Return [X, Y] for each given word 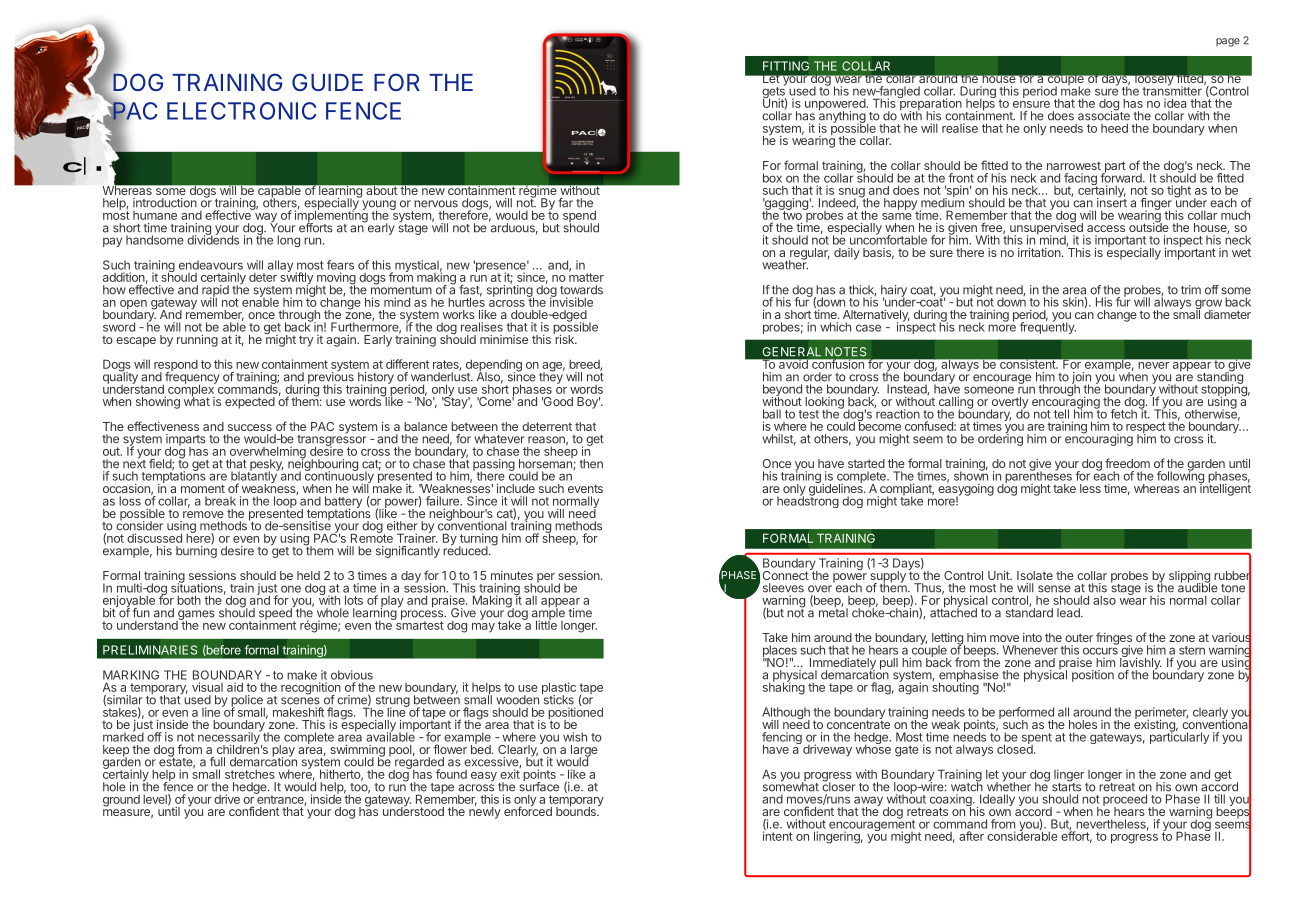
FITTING [786, 66]
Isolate [1035, 575]
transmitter [1172, 90]
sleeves [783, 588]
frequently [1048, 327]
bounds [577, 810]
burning [196, 551]
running [197, 341]
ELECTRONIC [242, 111]
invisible [571, 301]
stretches [250, 774]
